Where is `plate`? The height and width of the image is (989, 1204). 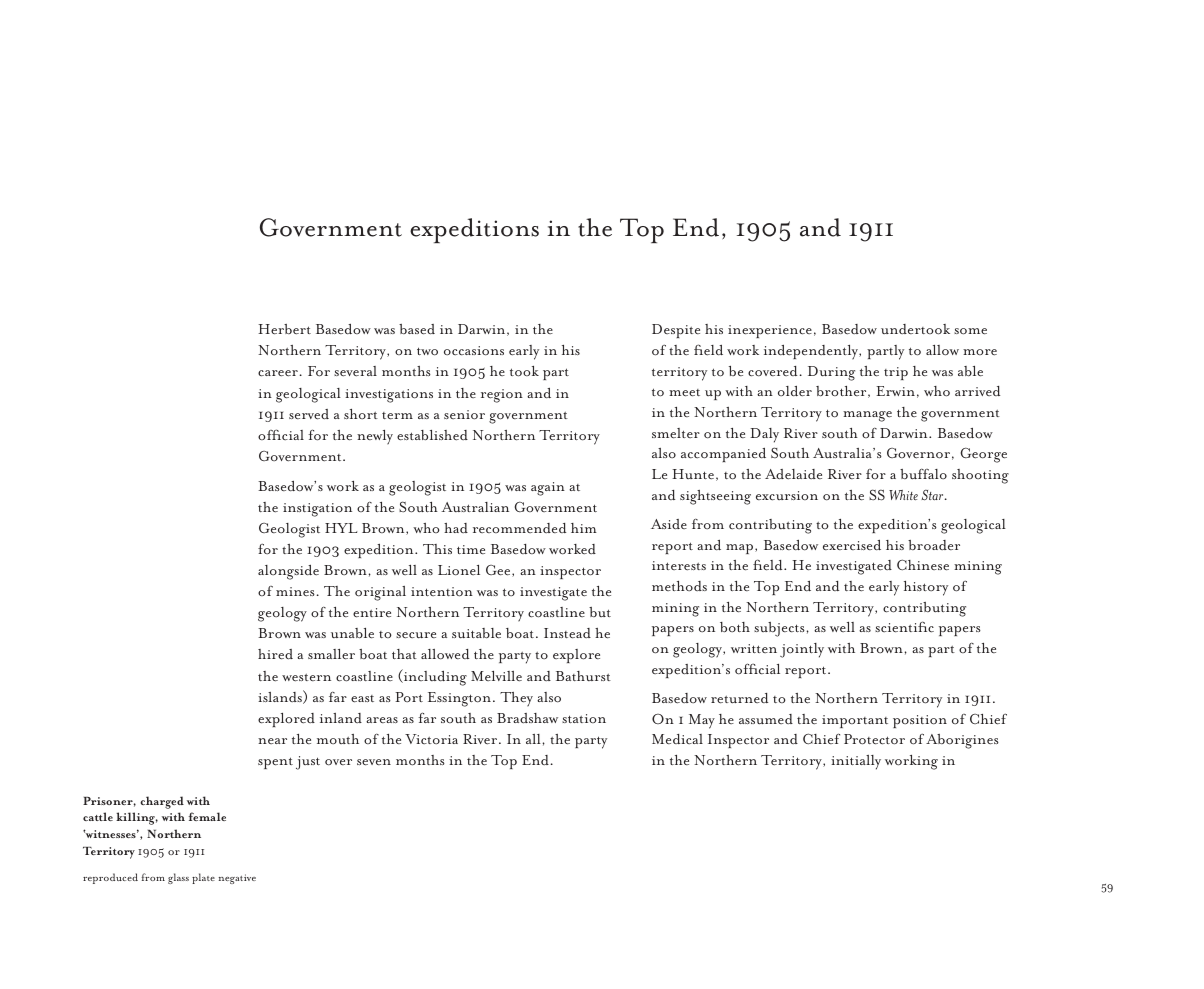
plate is located at coordinates (203, 878).
